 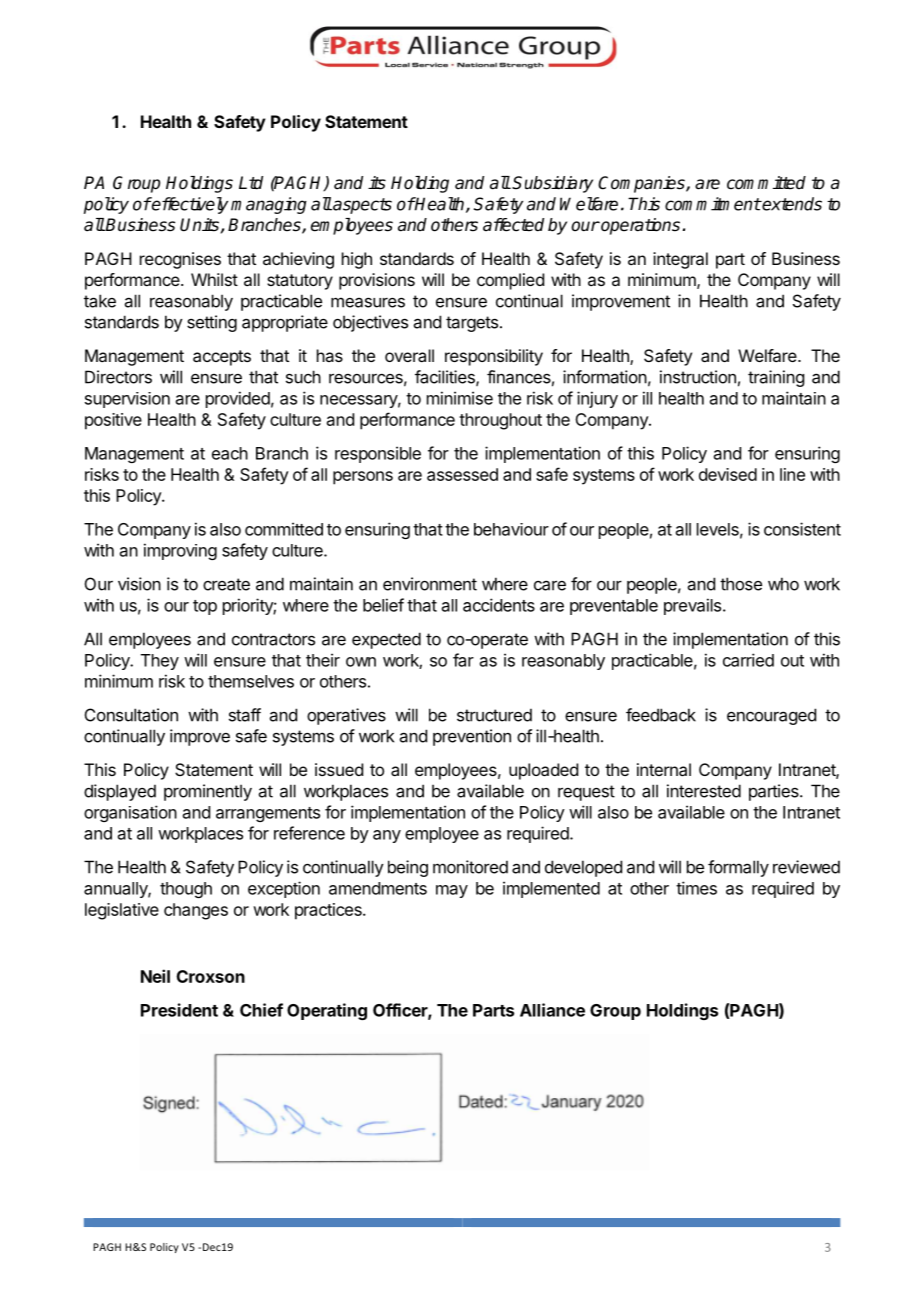 What do you see at coordinates (205, 607) in the screenshot?
I see `top` at bounding box center [205, 607].
